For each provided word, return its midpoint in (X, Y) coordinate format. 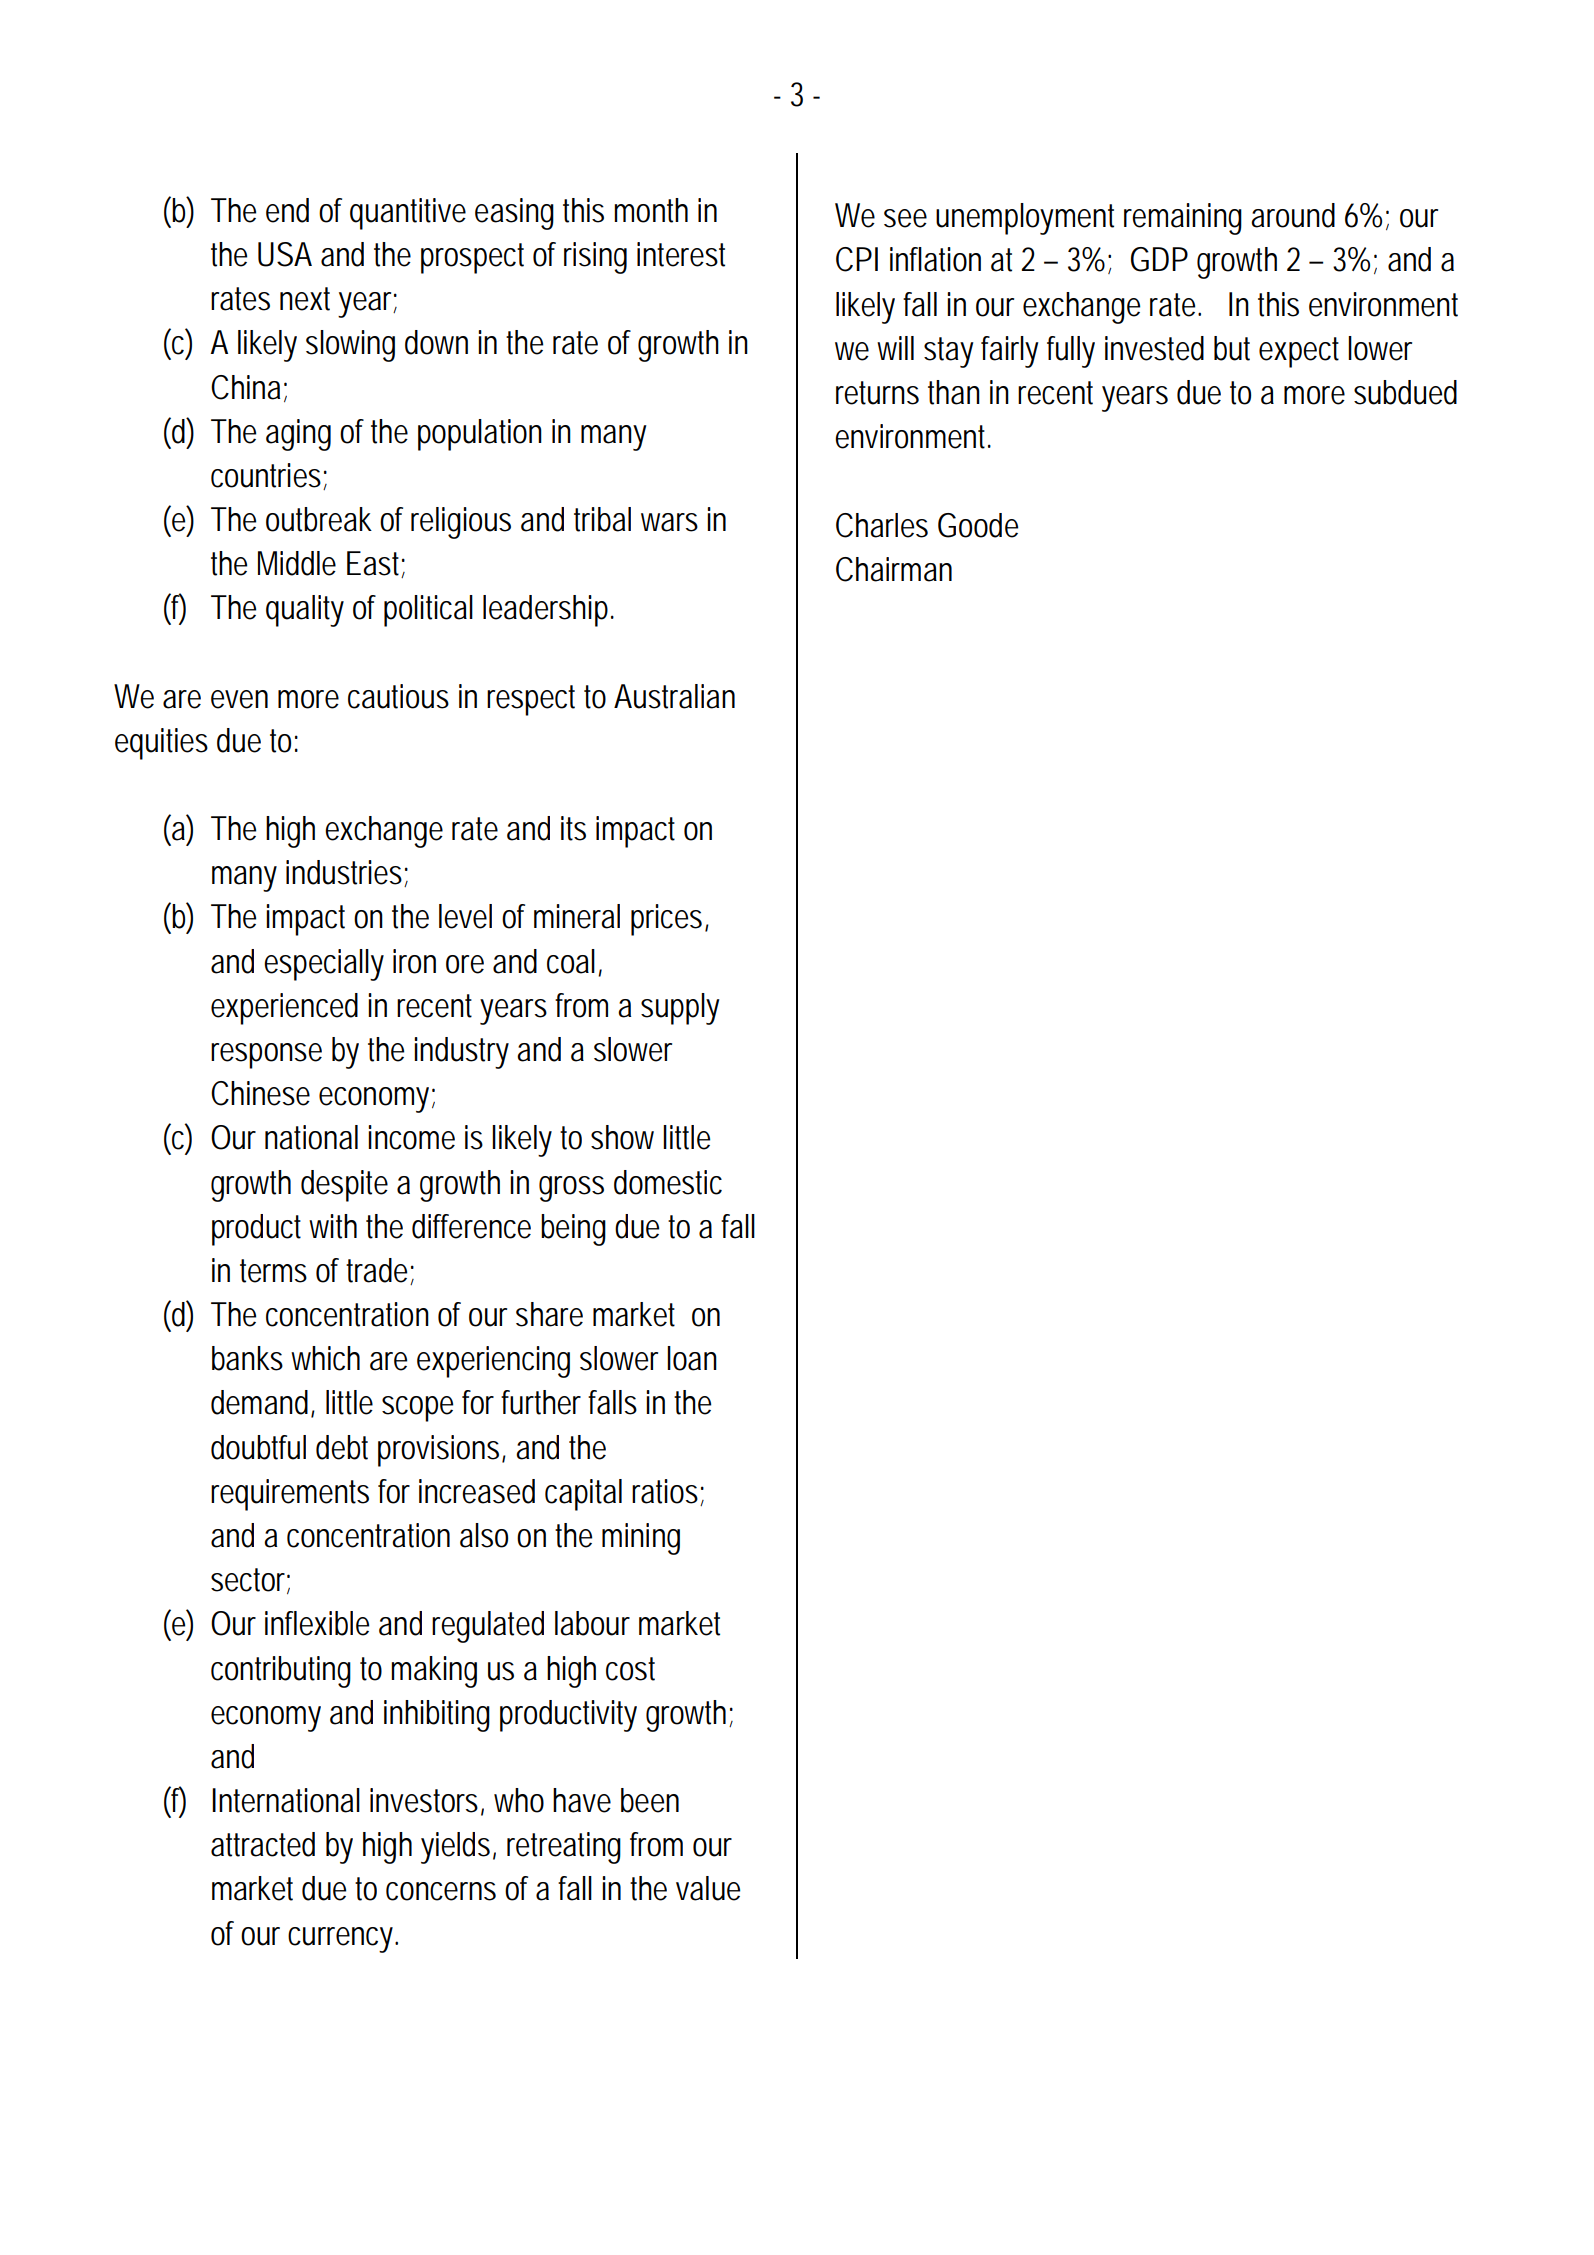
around (1293, 215)
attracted (263, 1844)
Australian (674, 696)
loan (692, 1358)
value (708, 1888)
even (239, 699)
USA (285, 254)
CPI (857, 259)
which (325, 1358)
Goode (978, 525)
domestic (668, 1182)
